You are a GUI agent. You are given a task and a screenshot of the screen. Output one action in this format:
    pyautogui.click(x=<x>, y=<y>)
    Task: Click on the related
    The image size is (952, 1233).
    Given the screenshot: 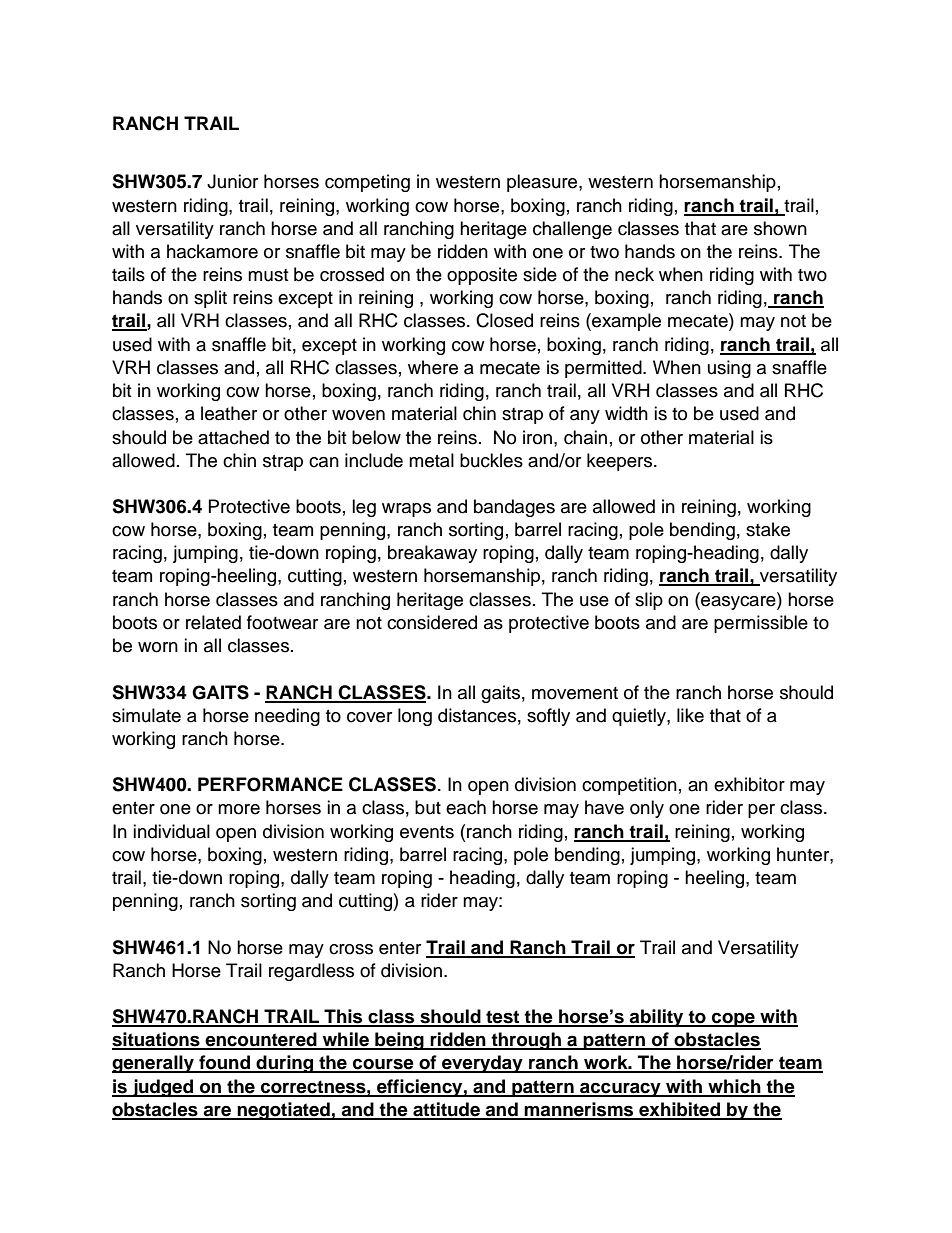 What is the action you would take?
    pyautogui.click(x=213, y=622)
